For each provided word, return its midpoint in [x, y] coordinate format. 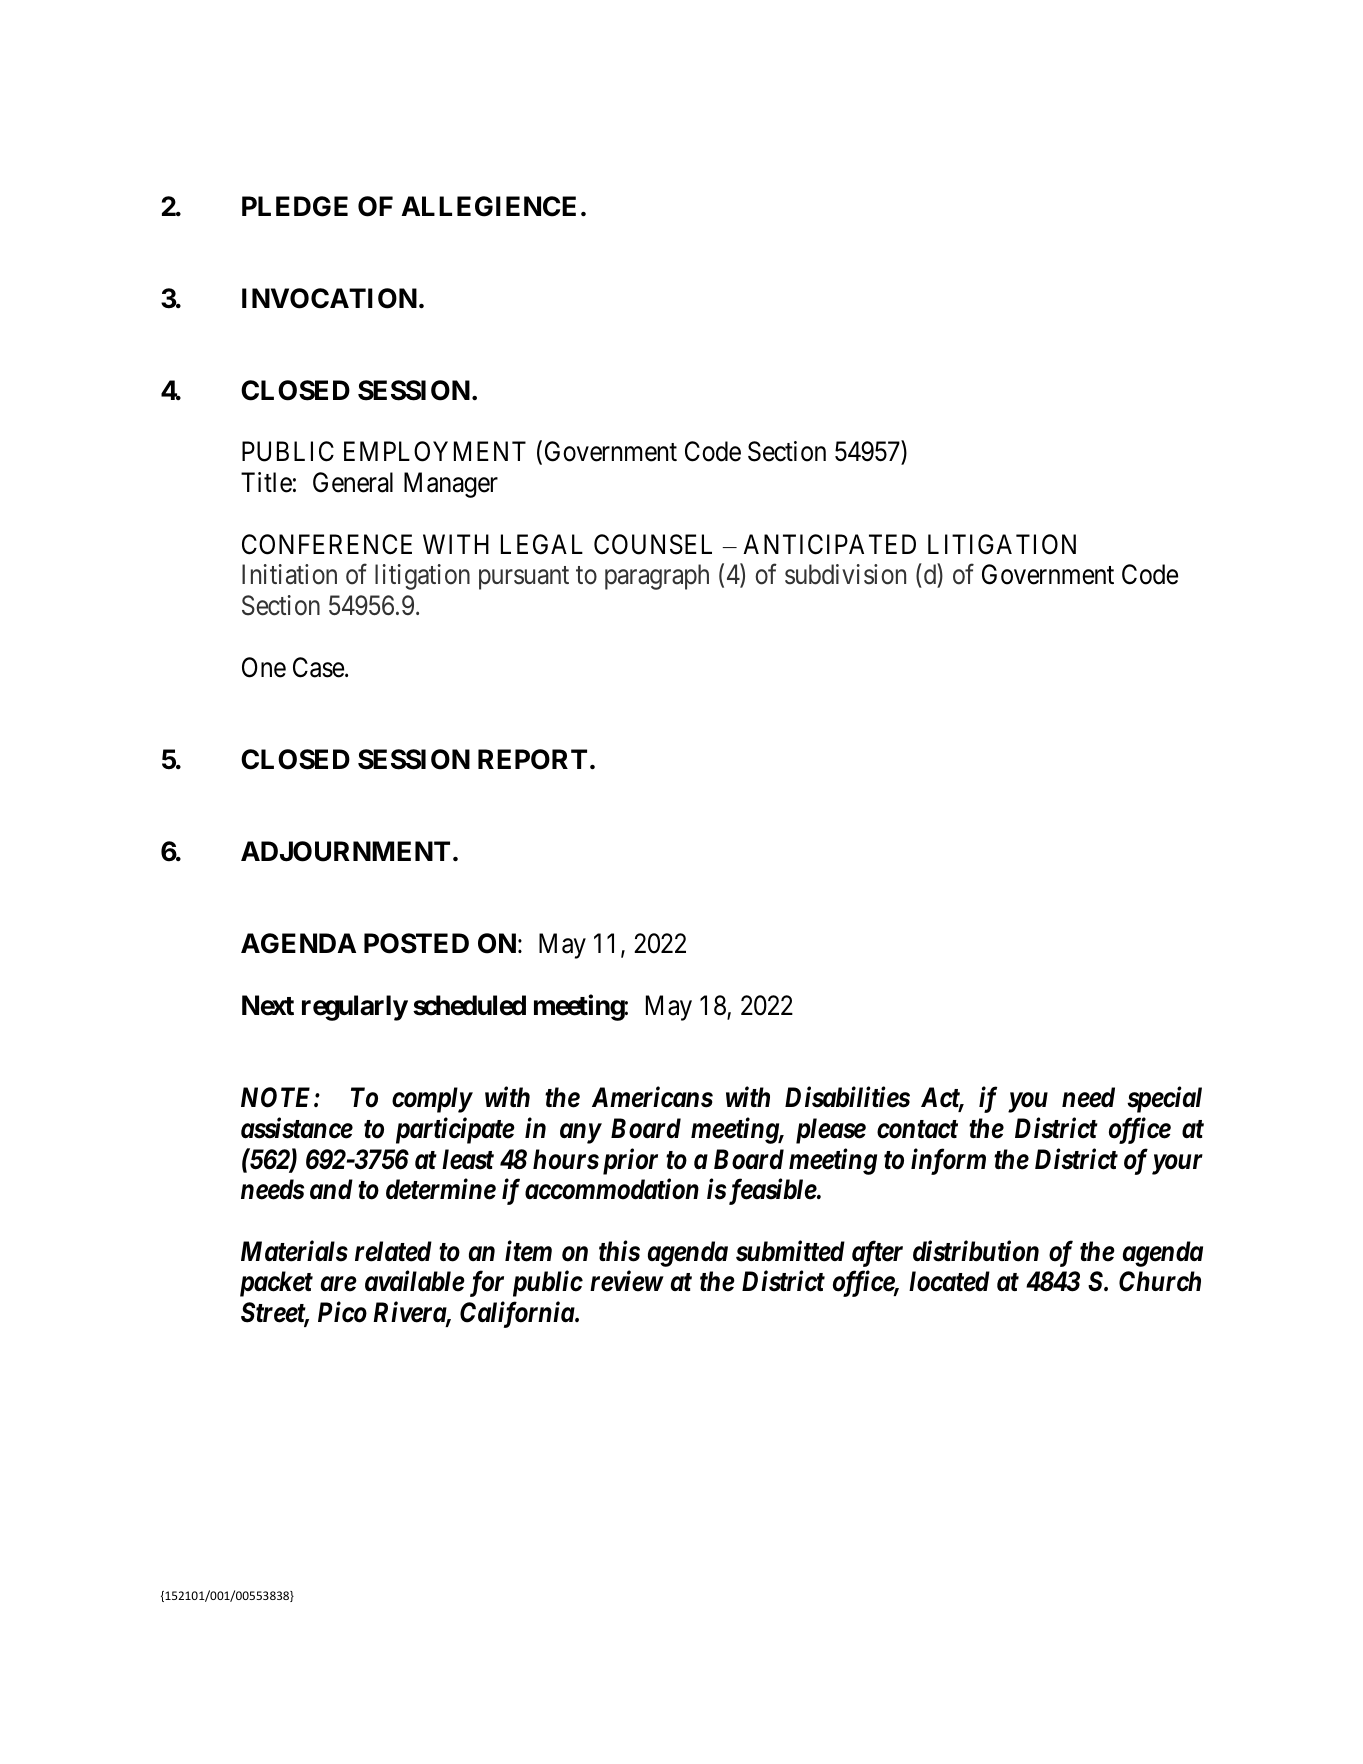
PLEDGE [295, 206]
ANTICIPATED [829, 544]
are [339, 1284]
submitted [790, 1251]
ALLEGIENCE [489, 206]
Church [1160, 1281]
